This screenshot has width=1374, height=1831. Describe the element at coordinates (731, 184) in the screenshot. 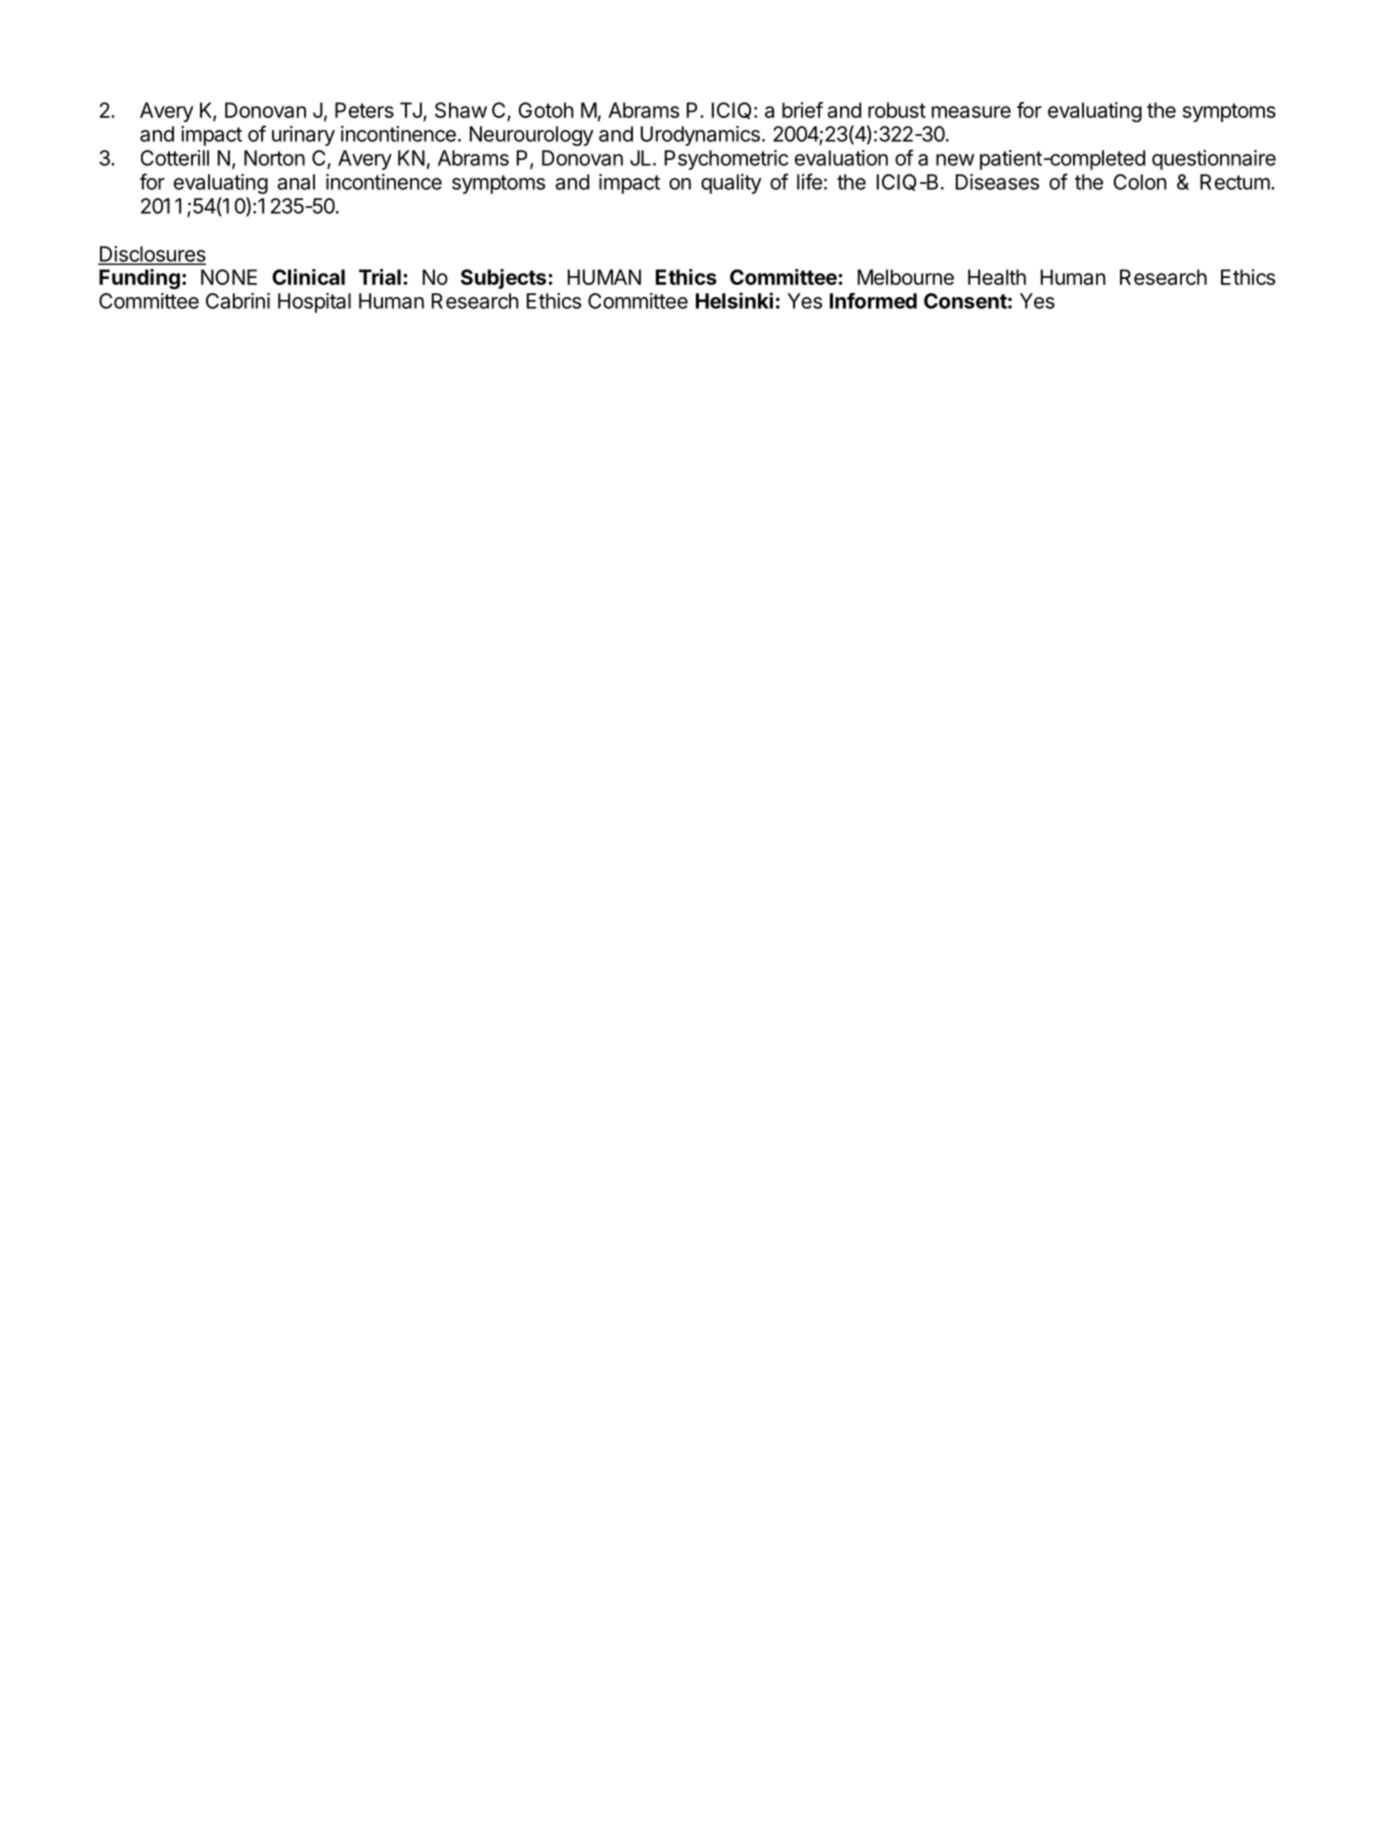

I see `quality` at that location.
